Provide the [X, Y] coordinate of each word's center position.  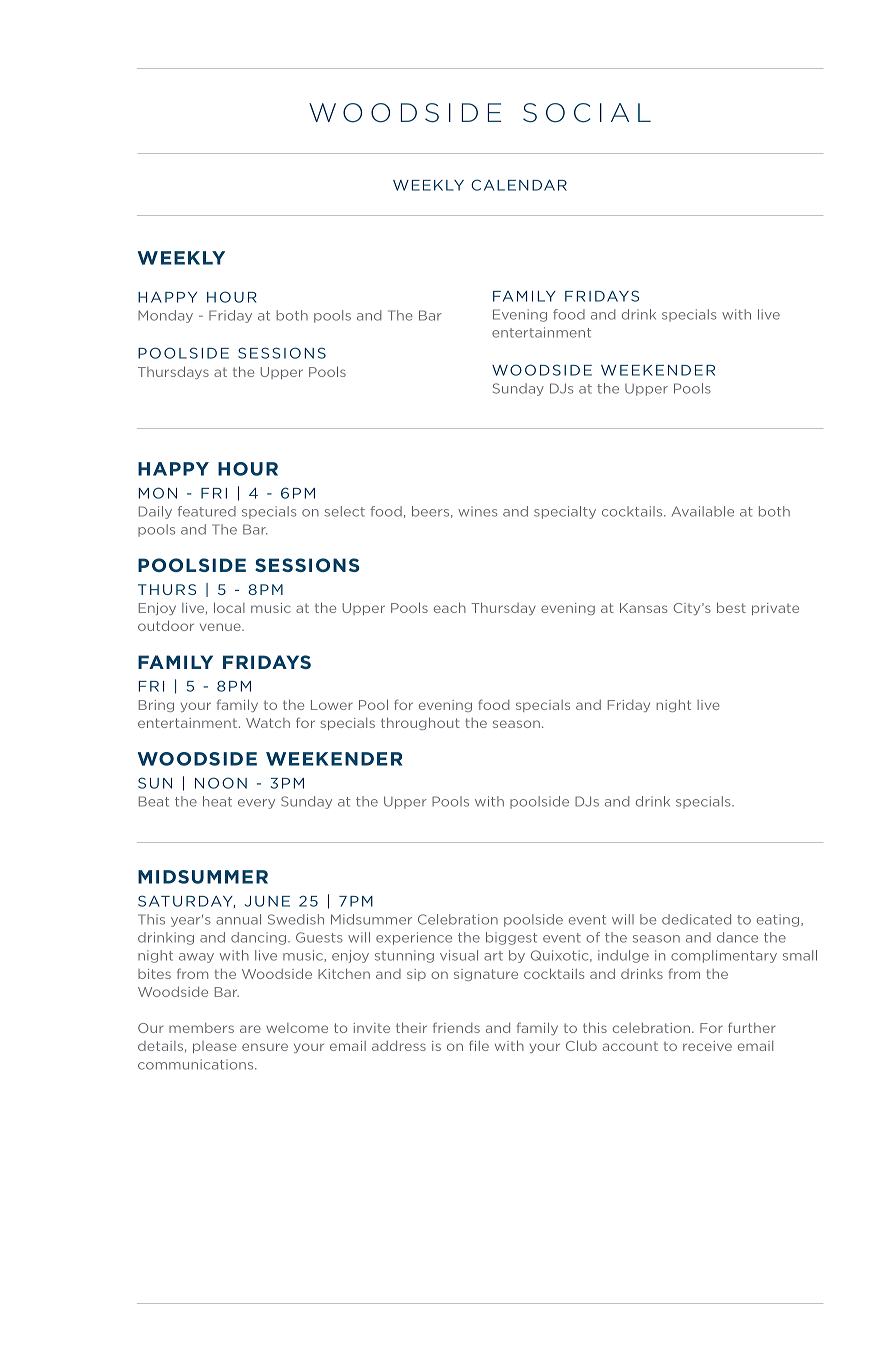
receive [707, 1046]
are [250, 1029]
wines [477, 511]
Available [703, 511]
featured [207, 511]
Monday [165, 316]
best [731, 607]
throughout [420, 723]
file [479, 1045]
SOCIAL [587, 113]
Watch [268, 723]
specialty [565, 512]
